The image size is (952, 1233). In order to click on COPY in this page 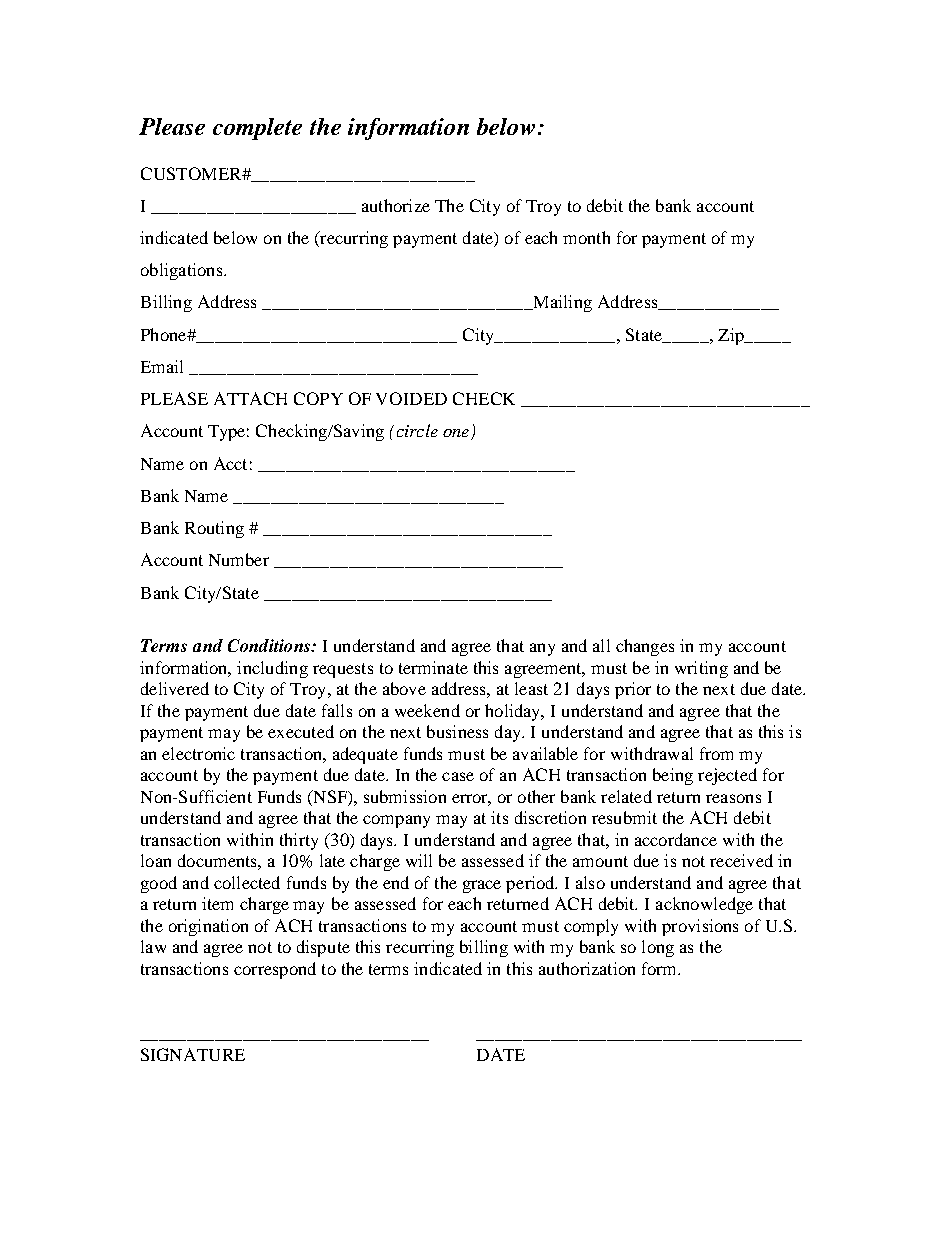, I will do `click(318, 398)`.
